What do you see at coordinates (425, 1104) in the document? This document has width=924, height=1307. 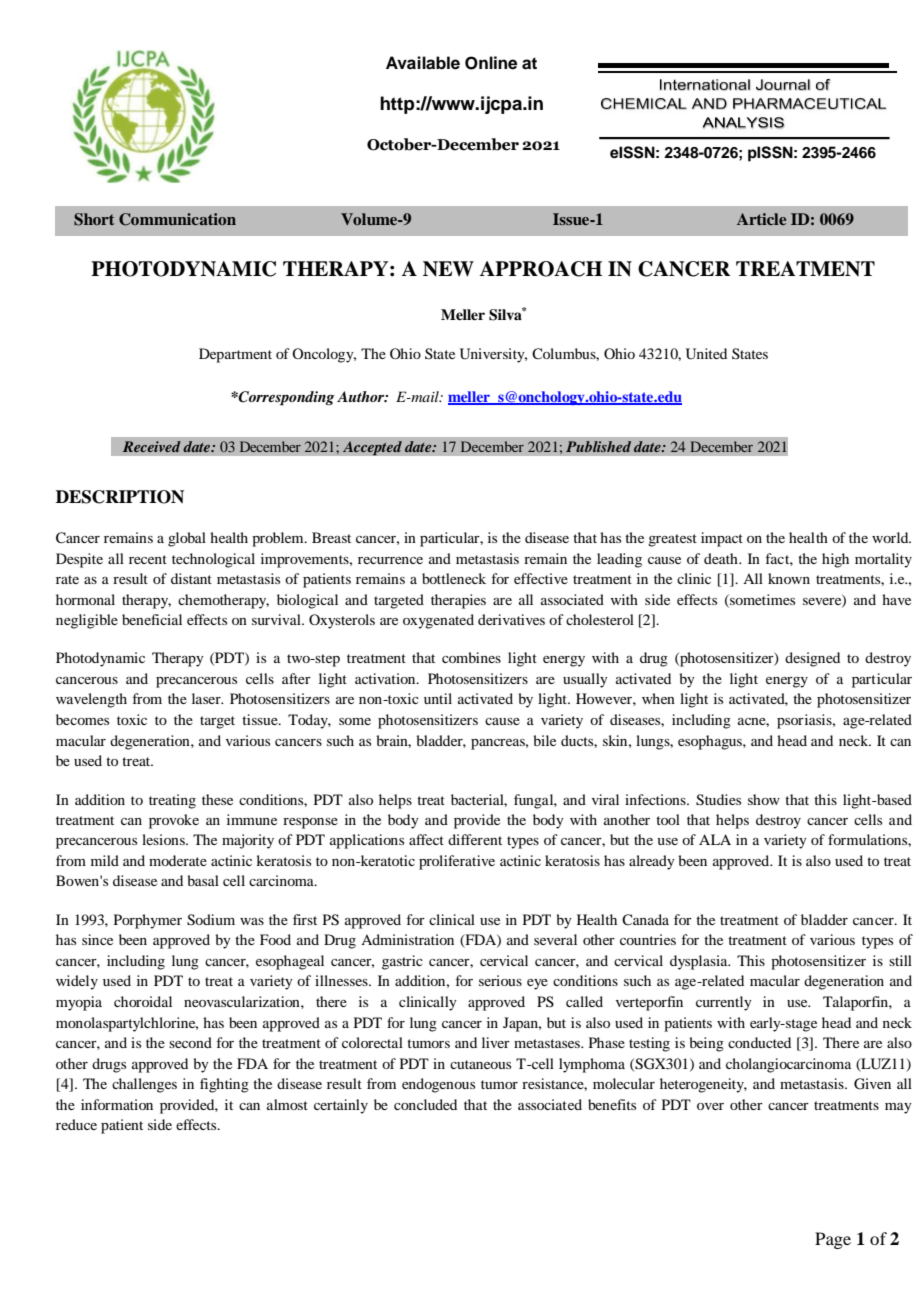 I see `concluded` at bounding box center [425, 1104].
